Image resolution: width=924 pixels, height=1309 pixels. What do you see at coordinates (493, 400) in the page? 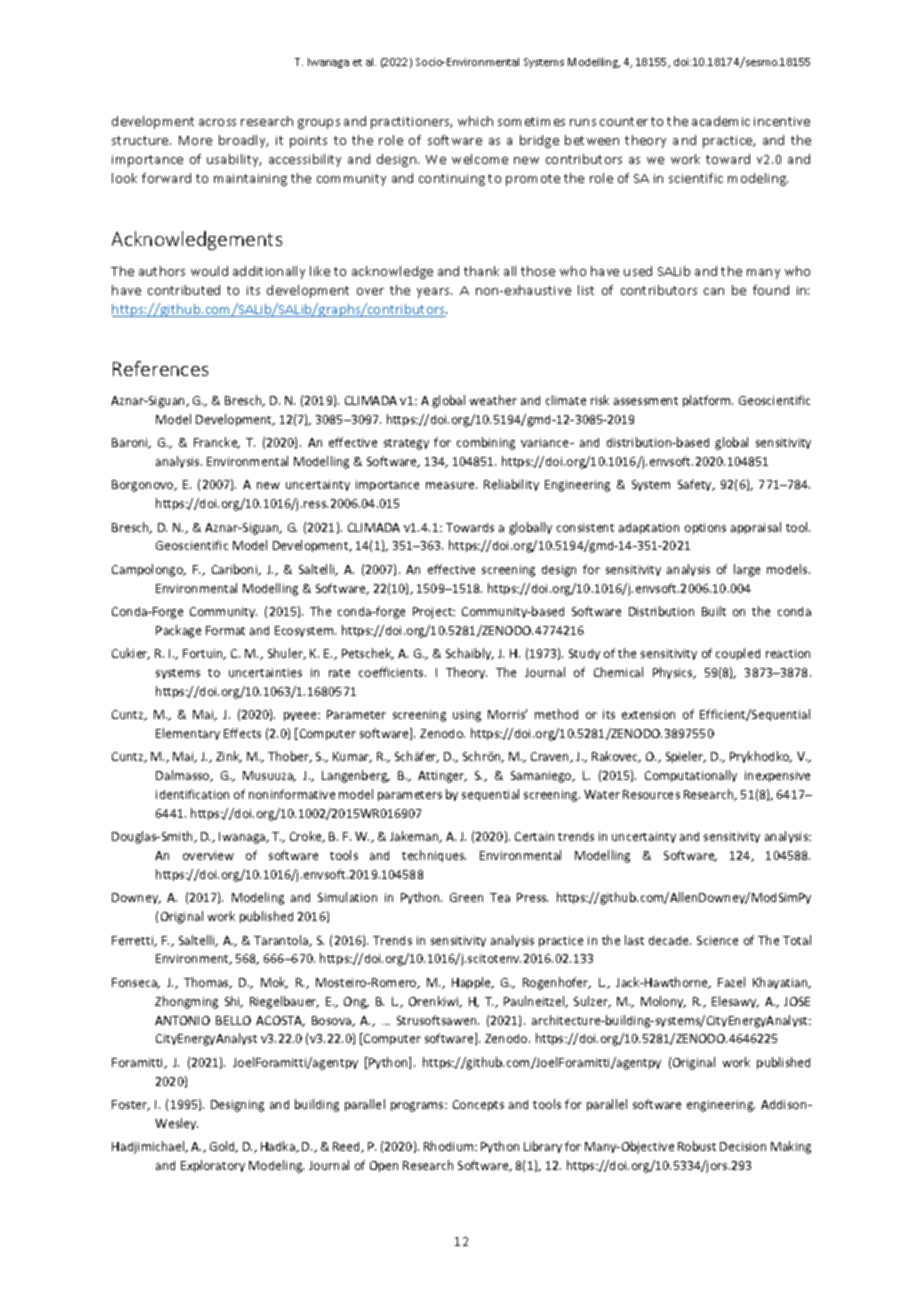
I see `weather` at bounding box center [493, 400].
